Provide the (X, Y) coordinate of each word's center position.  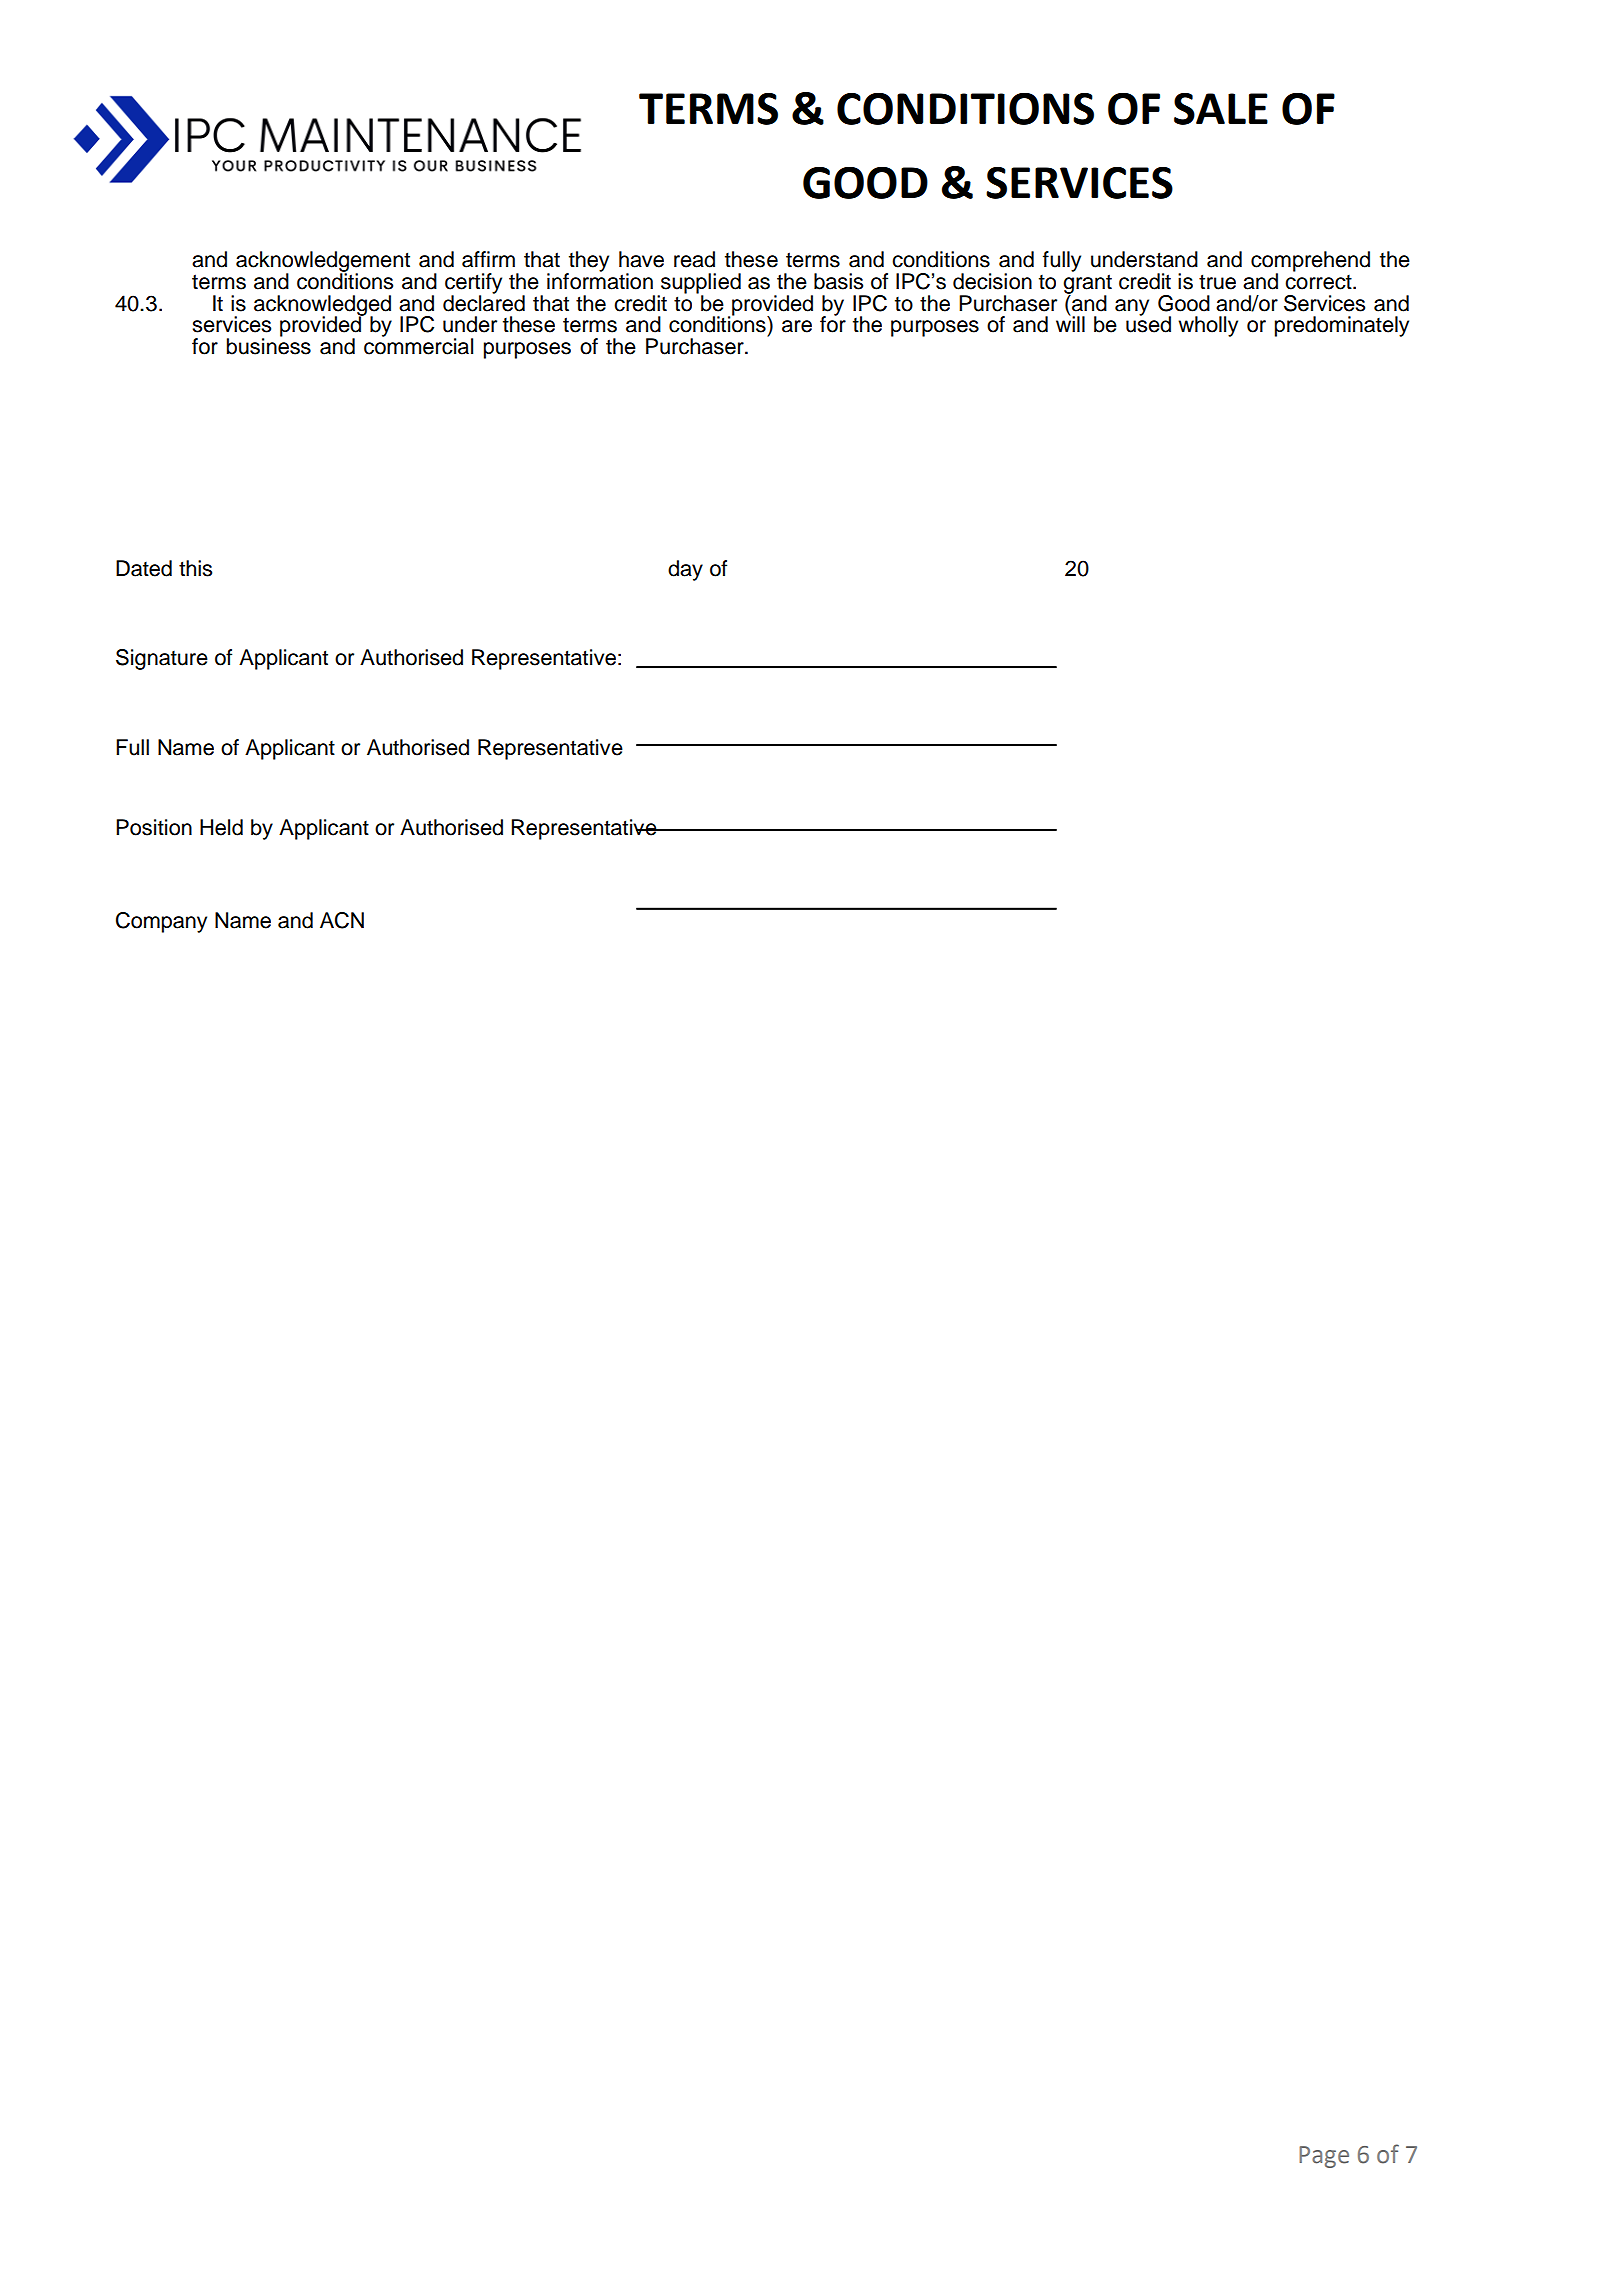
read (694, 259)
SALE (1221, 109)
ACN (342, 920)
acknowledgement (323, 262)
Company (161, 922)
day (685, 570)
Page (1324, 2157)
